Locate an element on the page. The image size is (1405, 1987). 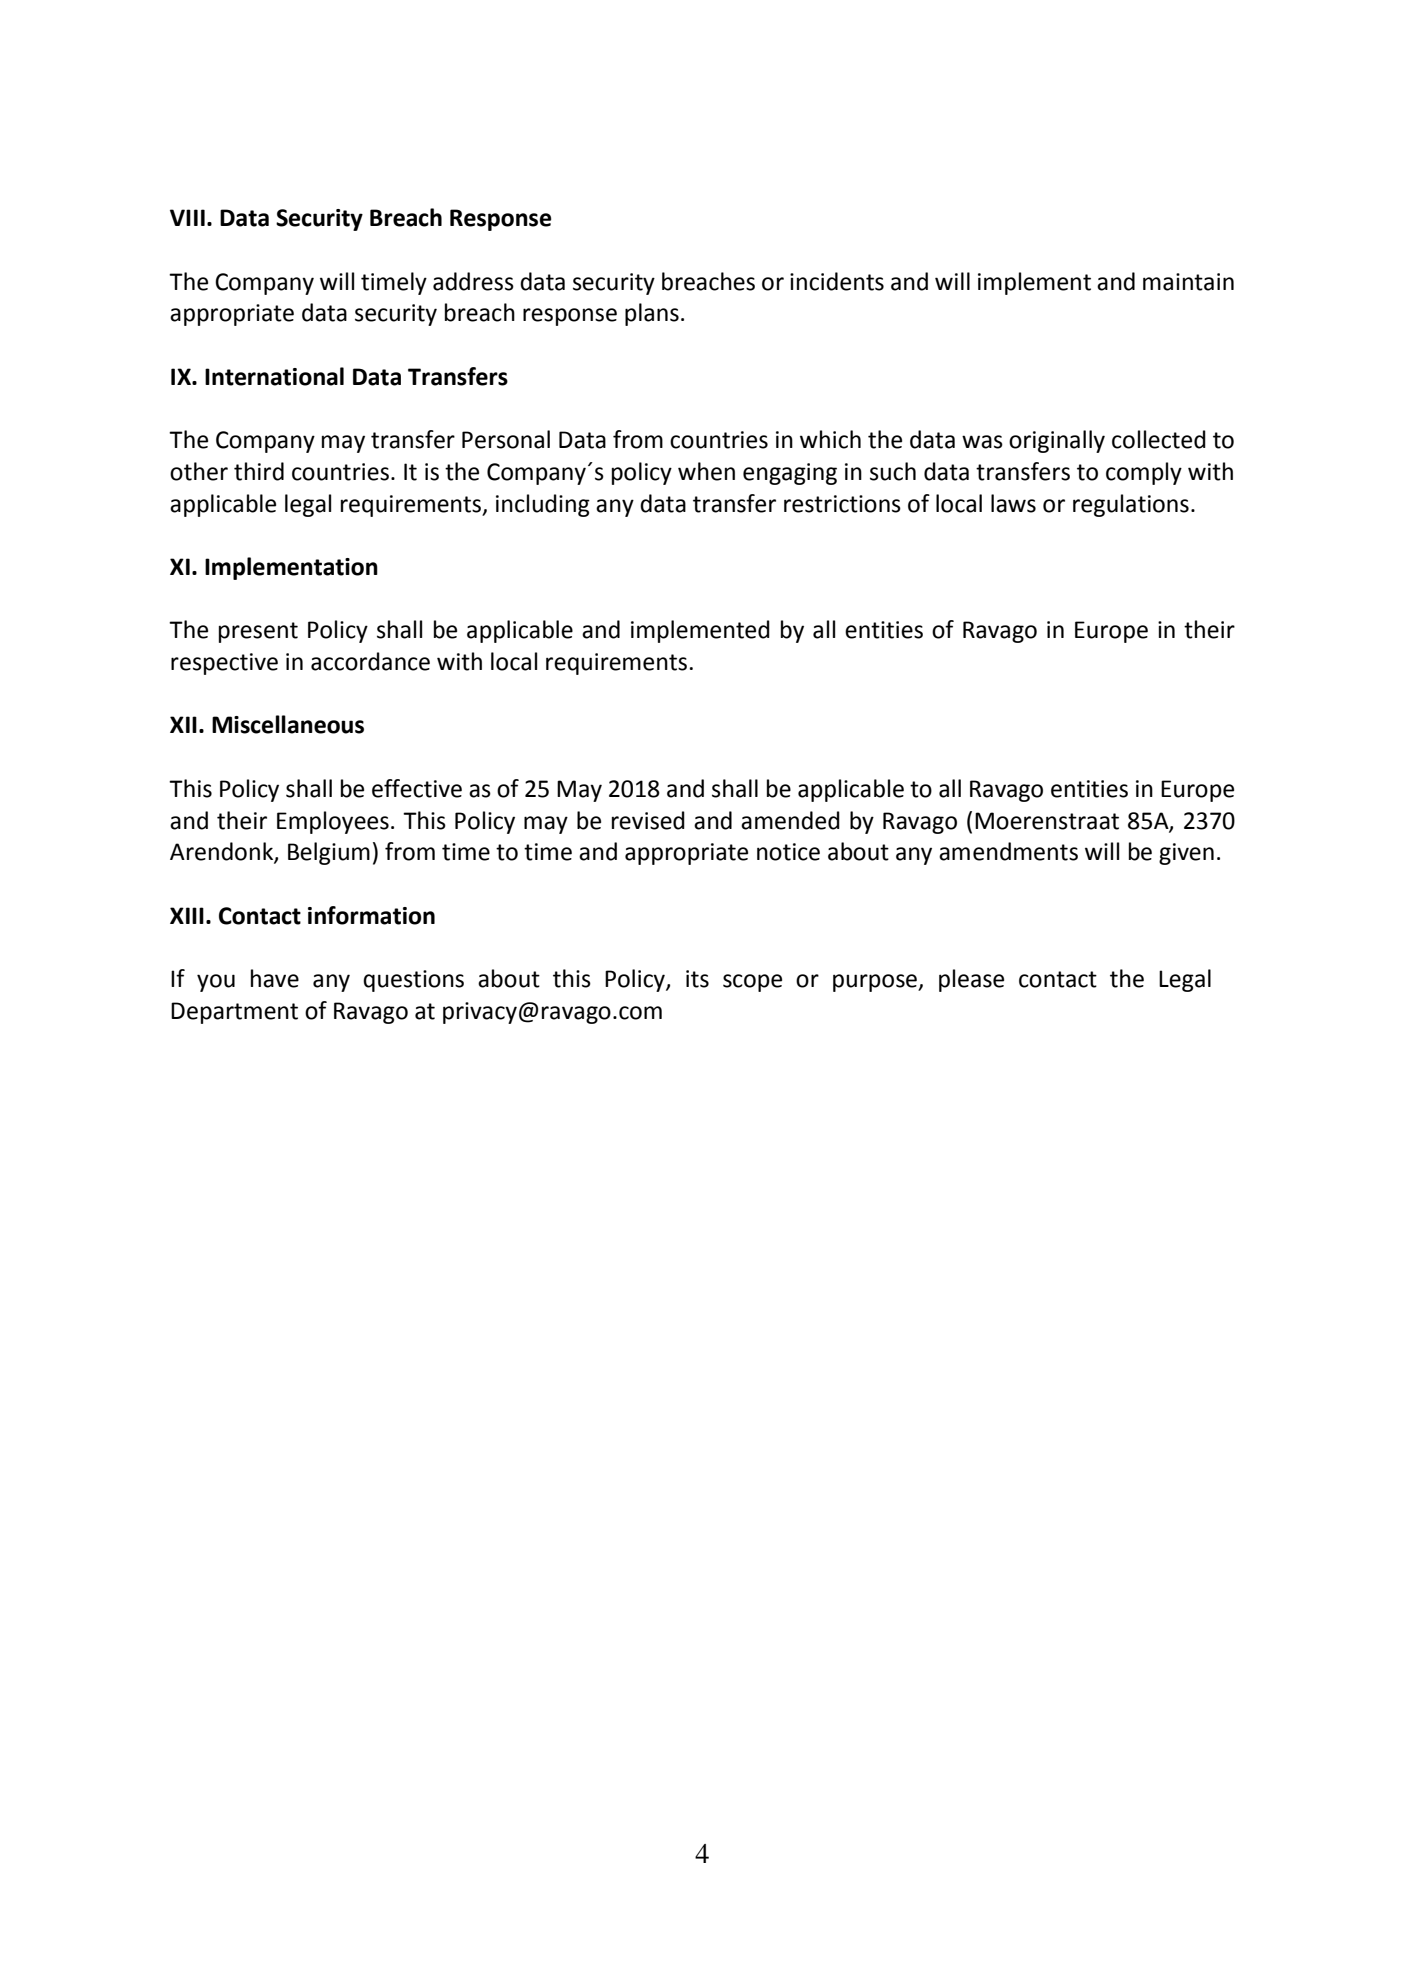
revised is located at coordinates (648, 820).
